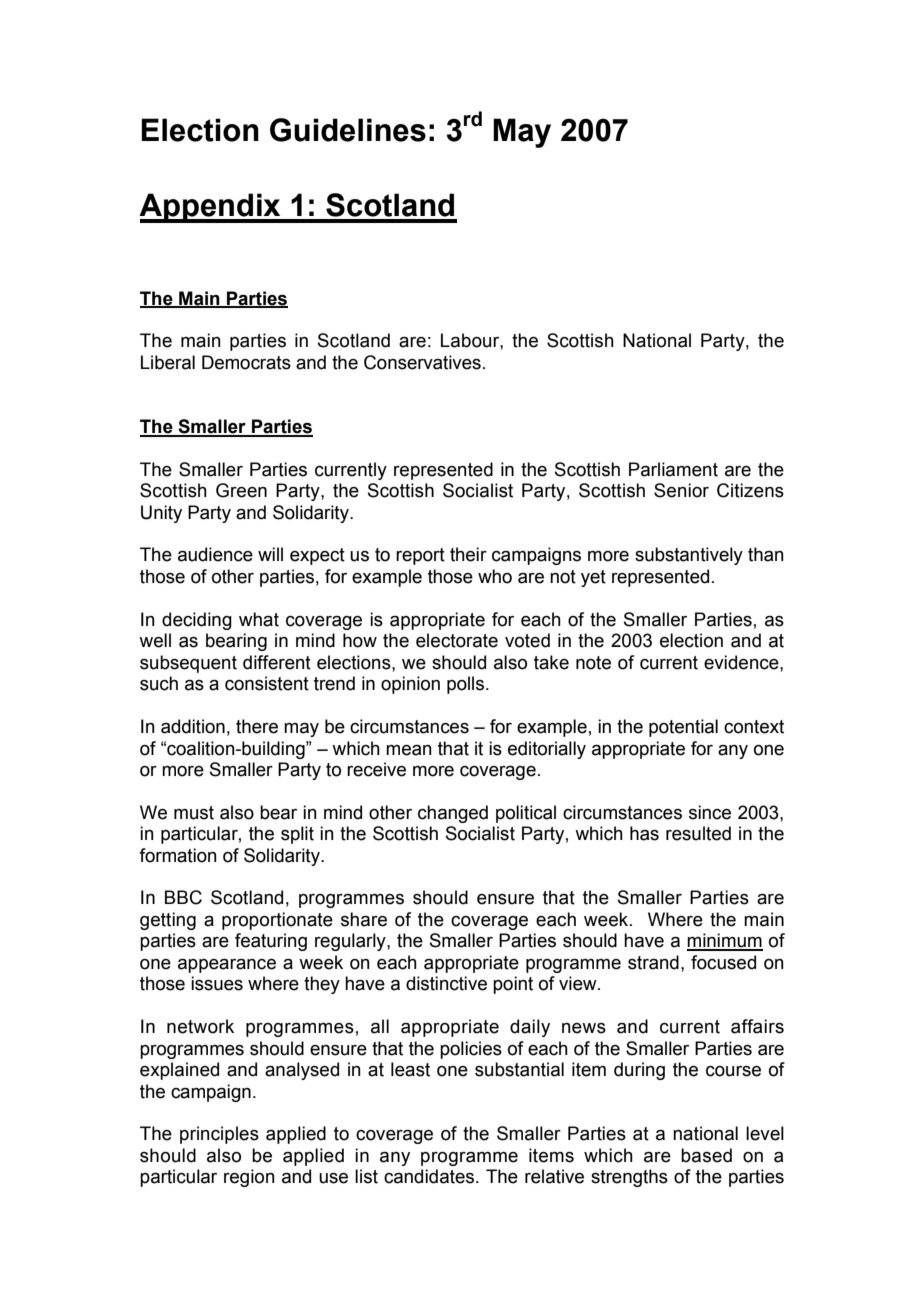  What do you see at coordinates (422, 362) in the document?
I see `Conservatives` at bounding box center [422, 362].
